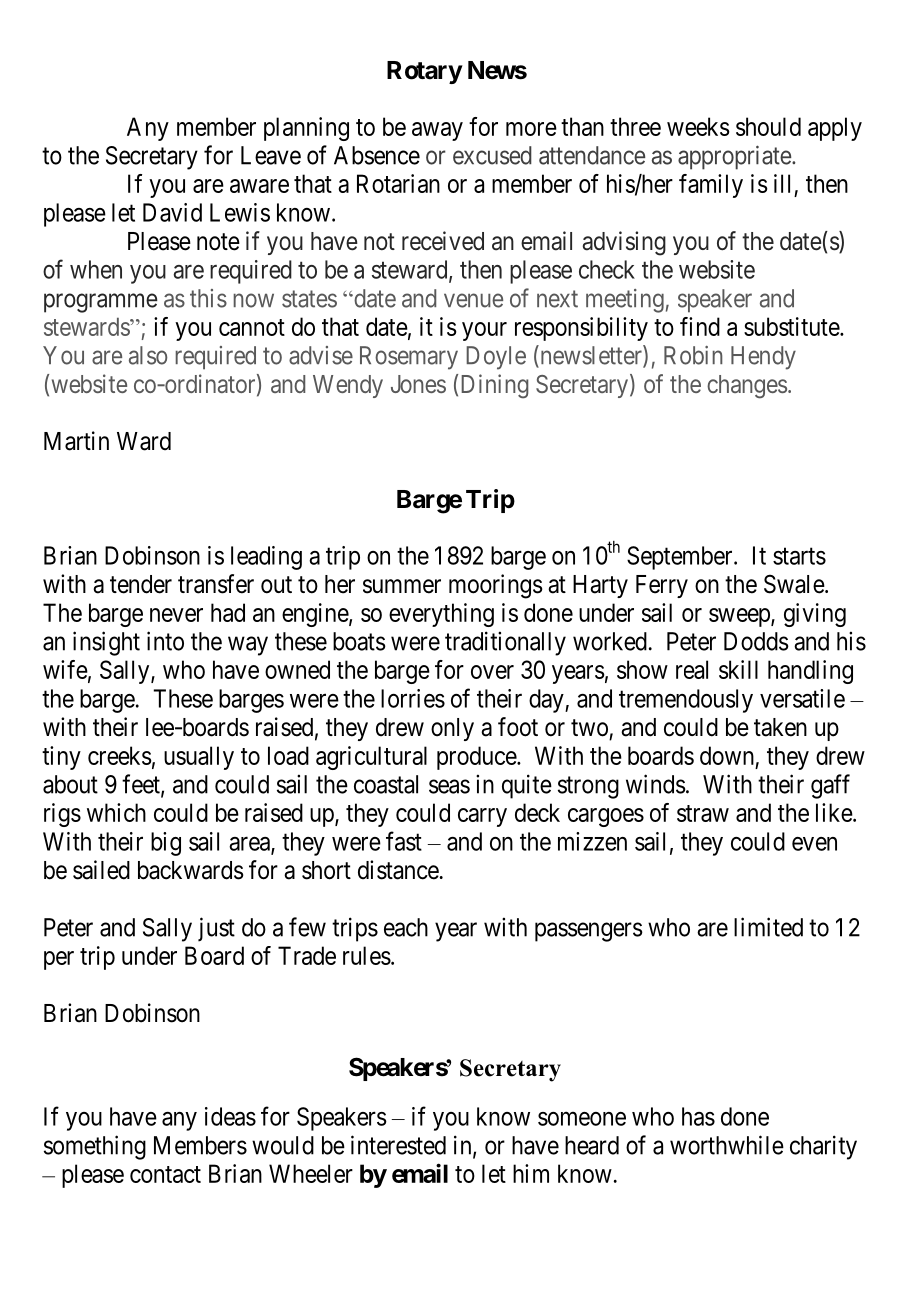 This screenshot has width=924, height=1308. What do you see at coordinates (768, 927) in the screenshot?
I see `limited` at bounding box center [768, 927].
